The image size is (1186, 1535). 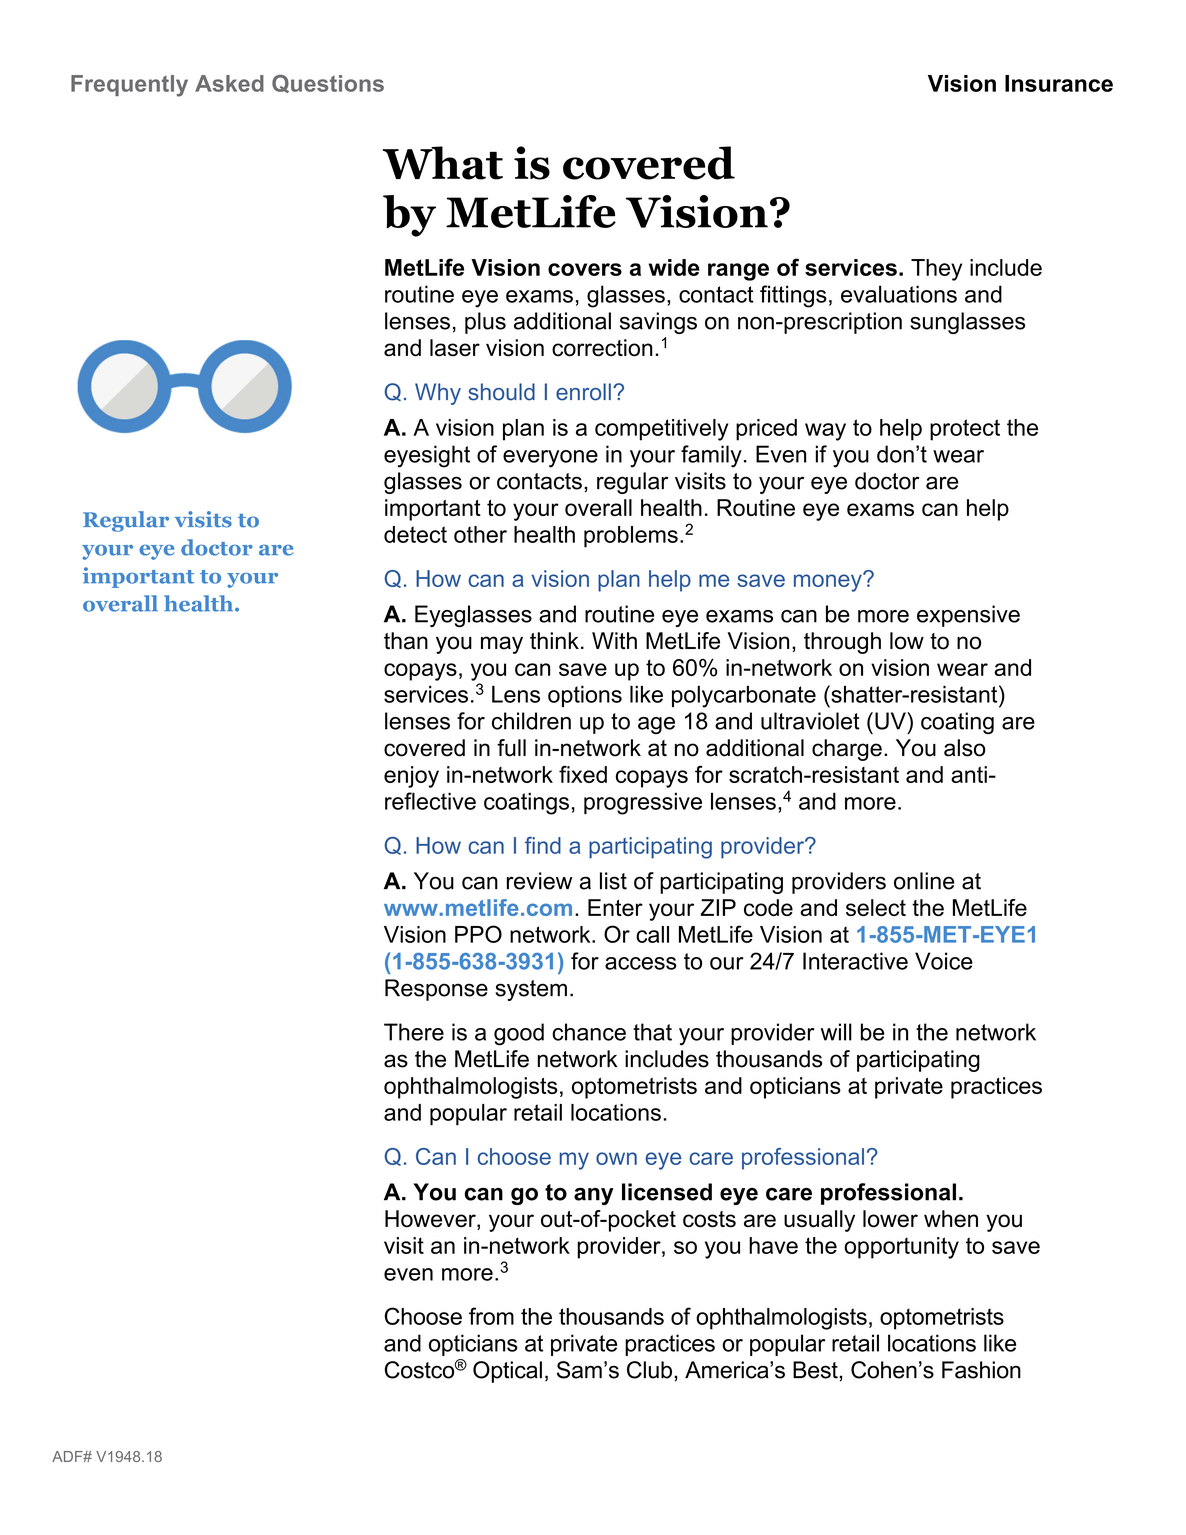 What do you see at coordinates (1059, 83) in the image?
I see `Insurance` at bounding box center [1059, 83].
